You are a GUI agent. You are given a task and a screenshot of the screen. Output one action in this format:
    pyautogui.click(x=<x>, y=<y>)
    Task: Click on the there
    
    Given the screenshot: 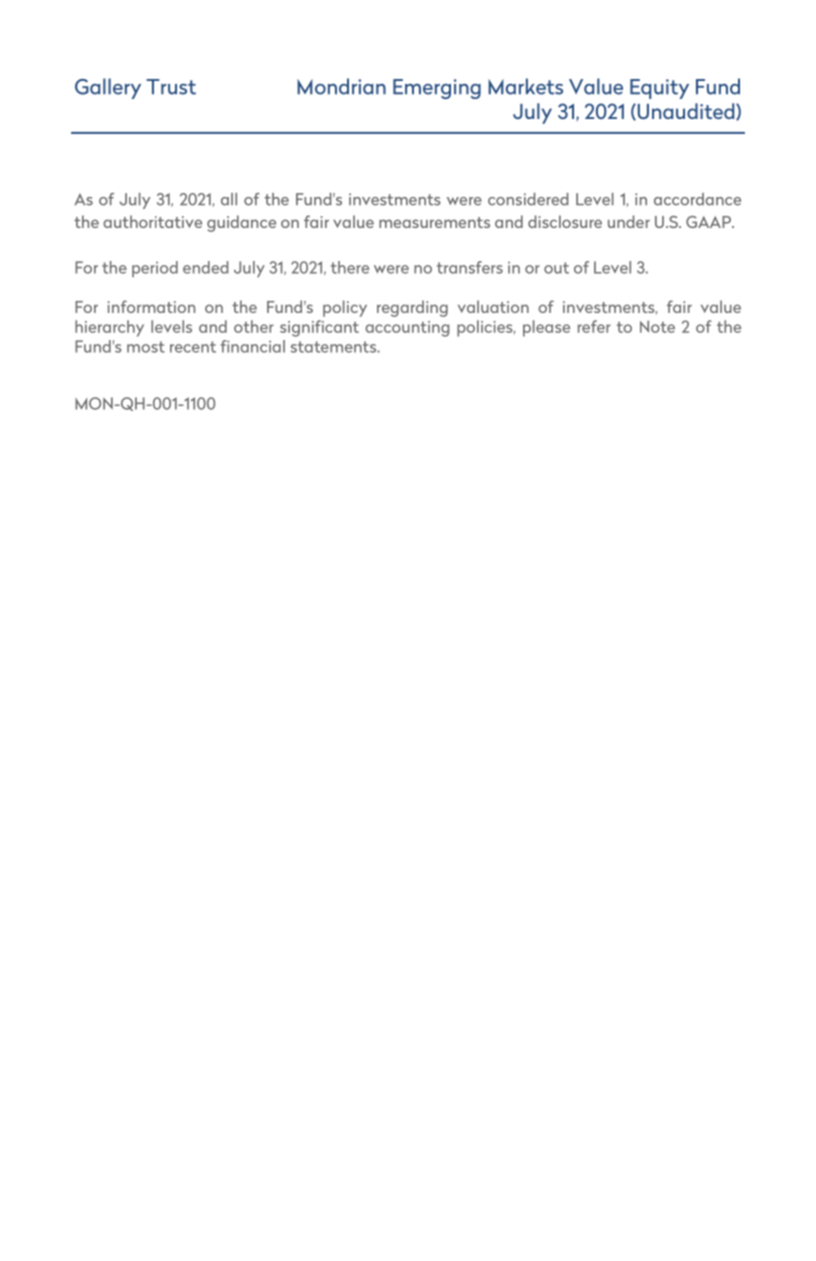 What is the action you would take?
    pyautogui.click(x=350, y=267)
